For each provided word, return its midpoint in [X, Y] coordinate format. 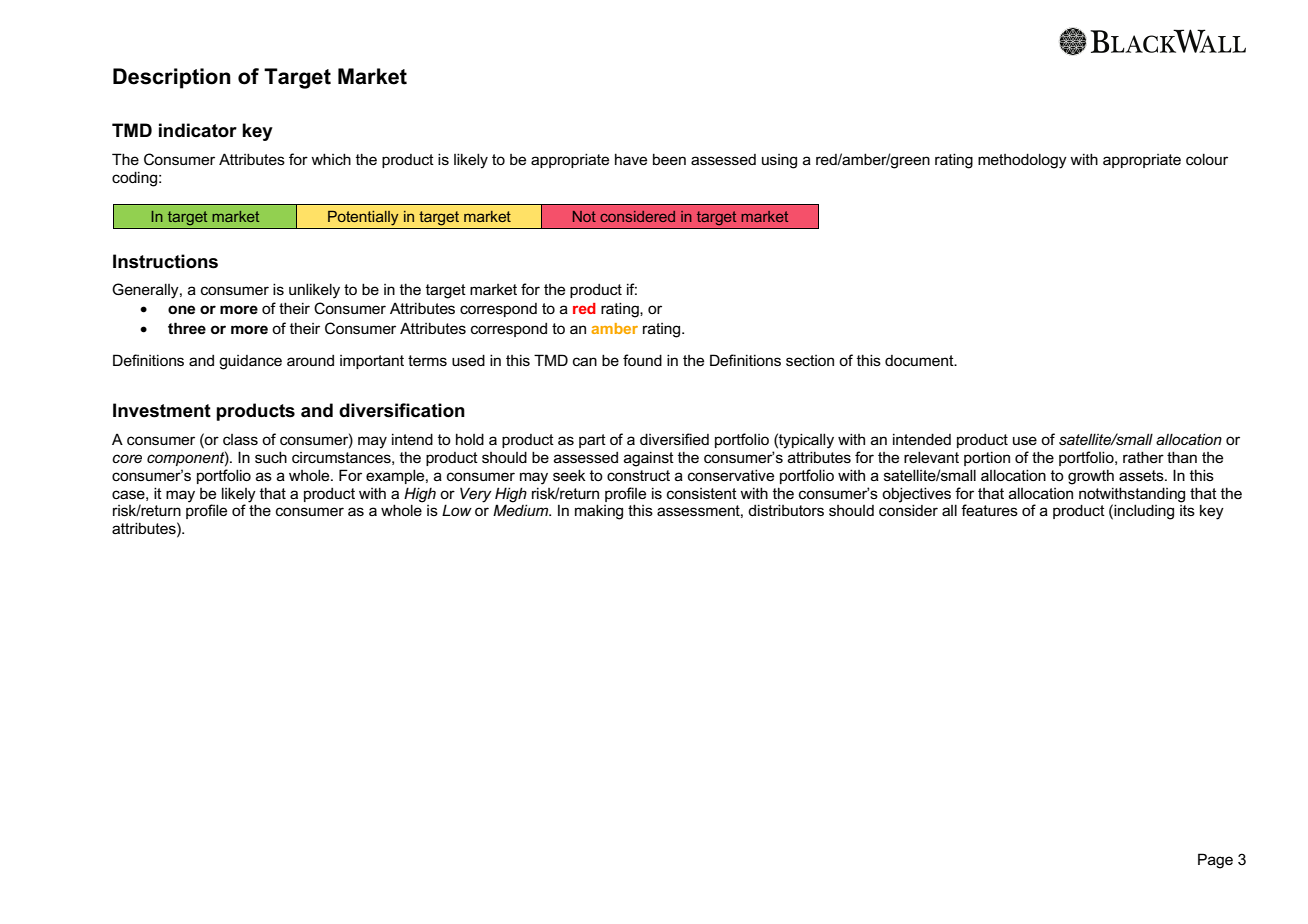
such [271, 457]
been [669, 159]
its [1187, 510]
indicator [198, 130]
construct [638, 475]
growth [1091, 477]
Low [457, 510]
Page [1215, 861]
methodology [1022, 161]
